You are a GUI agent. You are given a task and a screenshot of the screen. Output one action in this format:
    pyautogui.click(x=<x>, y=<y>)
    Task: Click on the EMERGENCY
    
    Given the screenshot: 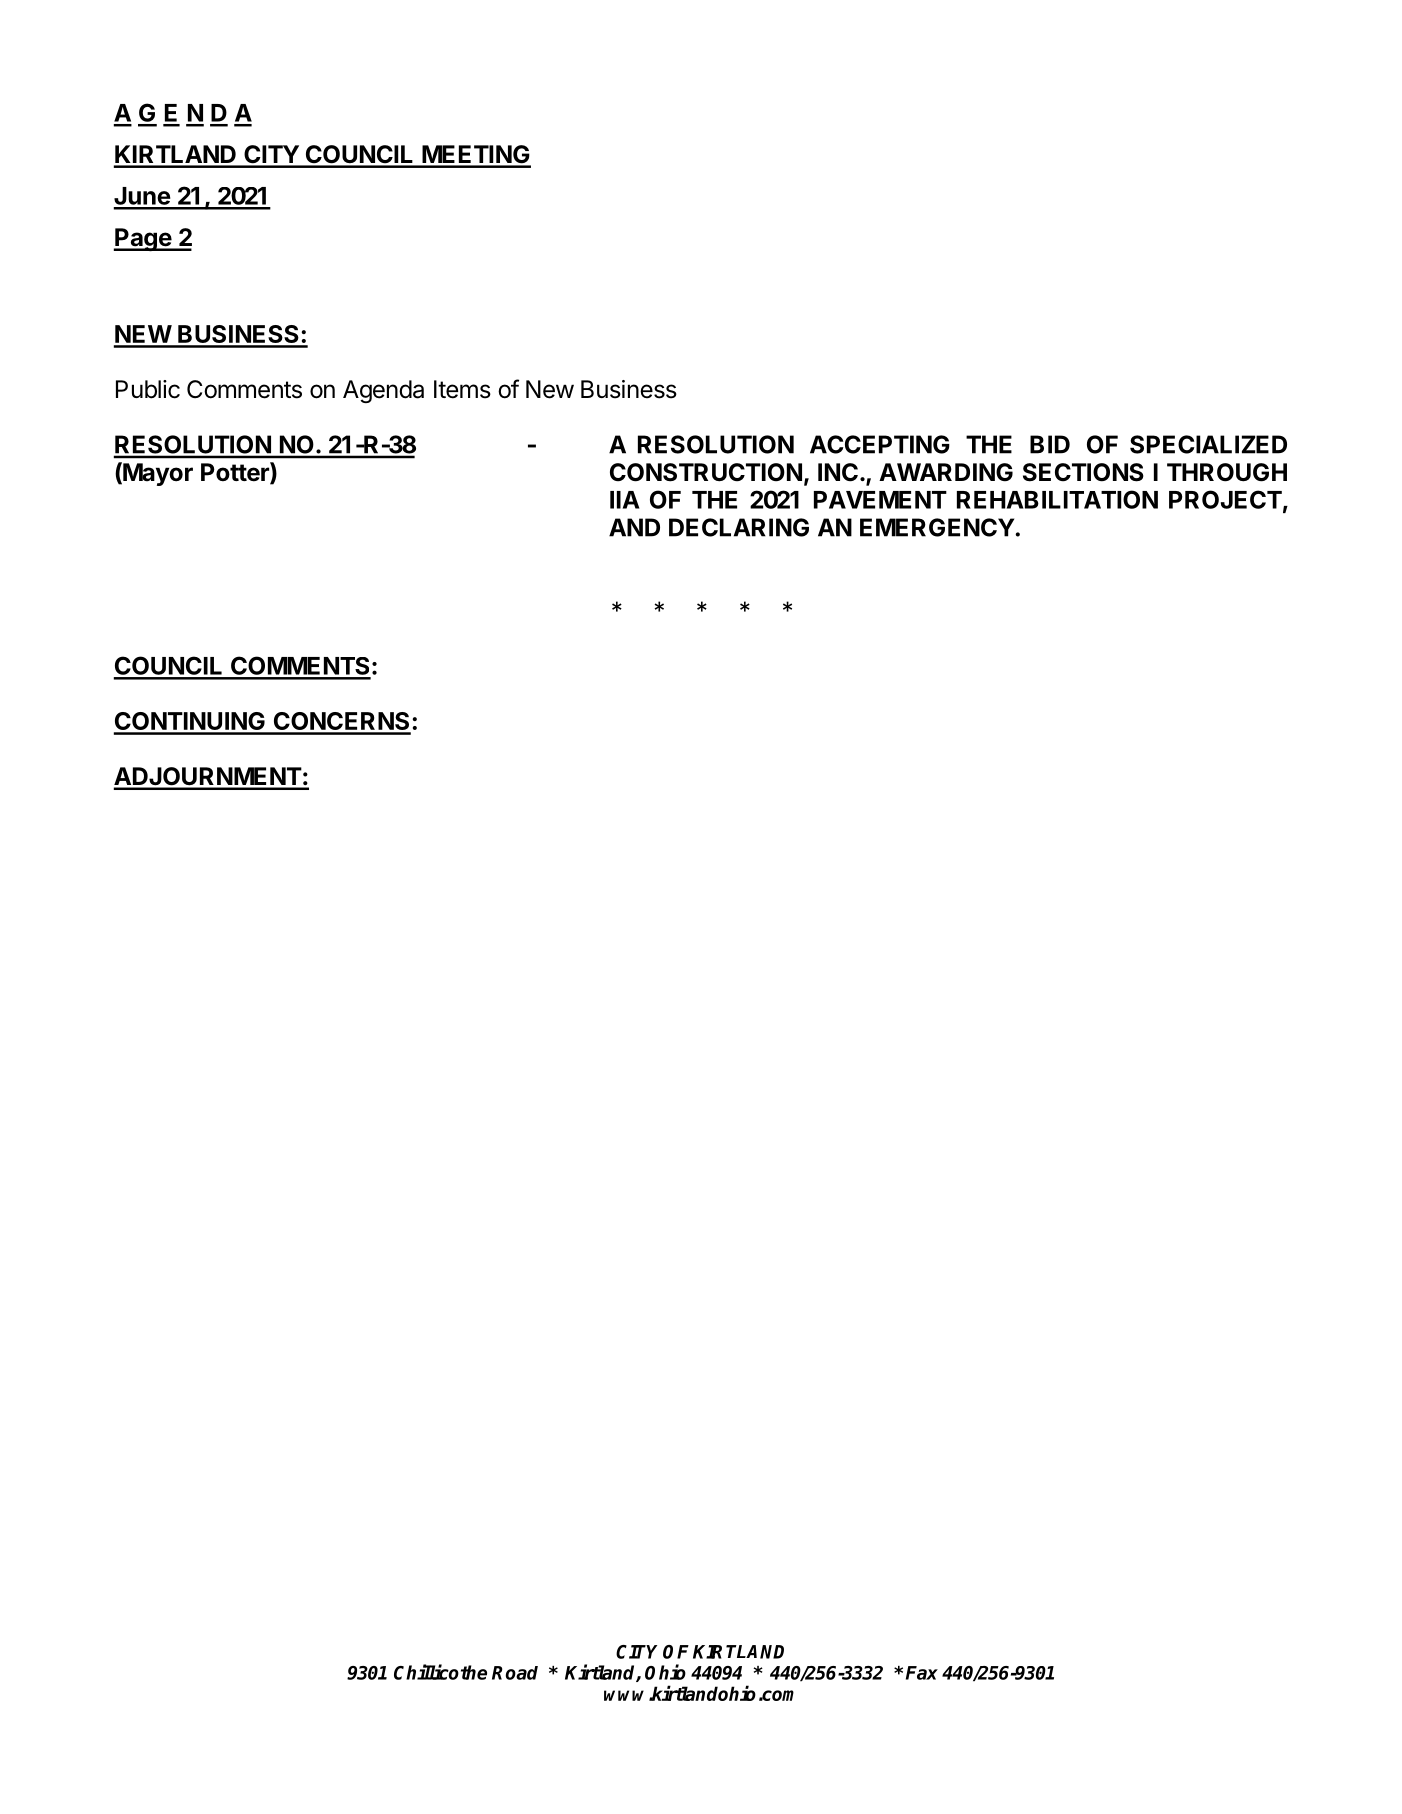 What is the action you would take?
    pyautogui.click(x=938, y=527)
